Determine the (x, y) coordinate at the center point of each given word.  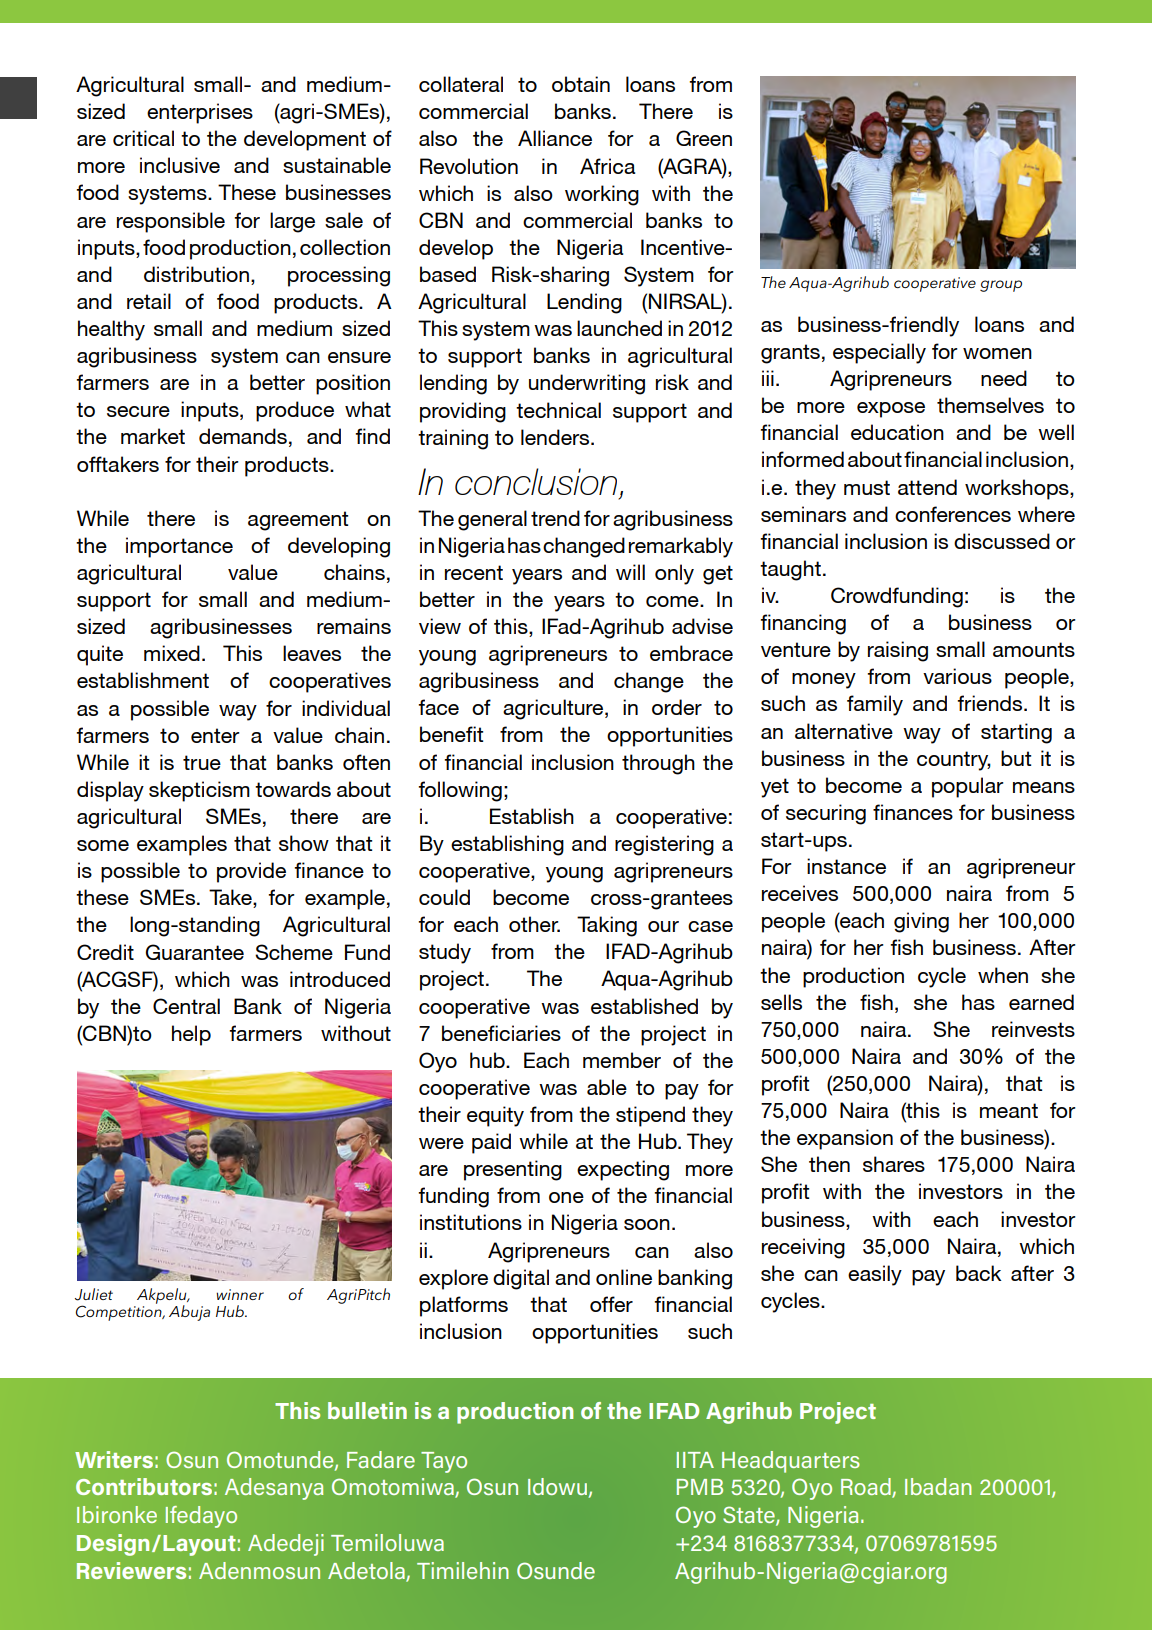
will (630, 572)
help (191, 1035)
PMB (700, 1487)
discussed (1002, 541)
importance (179, 547)
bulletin (367, 1410)
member (622, 1060)
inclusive (180, 165)
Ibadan (938, 1486)
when (1003, 975)
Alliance (555, 138)
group (1001, 286)
